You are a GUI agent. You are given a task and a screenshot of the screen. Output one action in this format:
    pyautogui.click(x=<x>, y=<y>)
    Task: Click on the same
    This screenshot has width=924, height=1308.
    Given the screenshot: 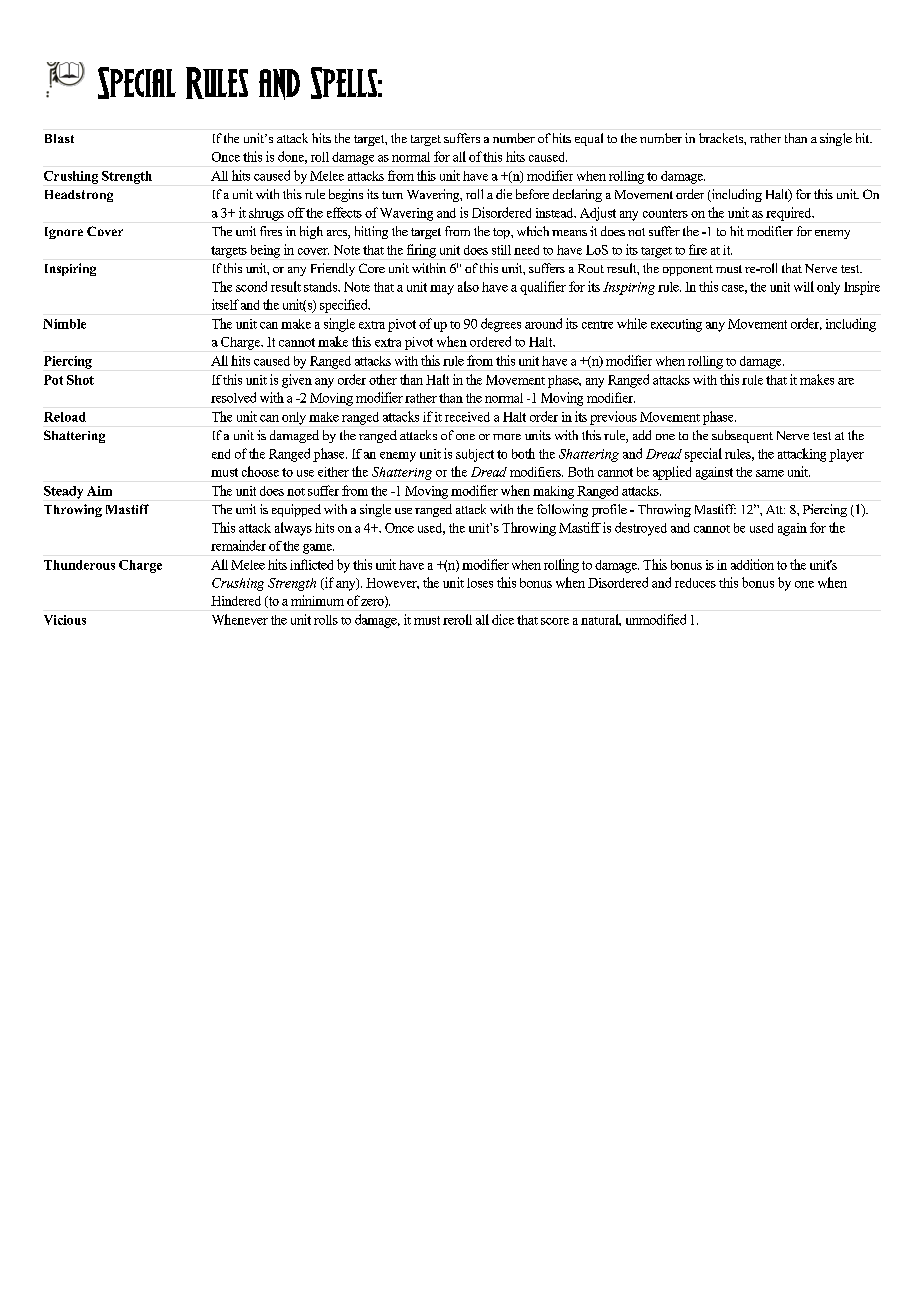 What is the action you would take?
    pyautogui.click(x=770, y=473)
